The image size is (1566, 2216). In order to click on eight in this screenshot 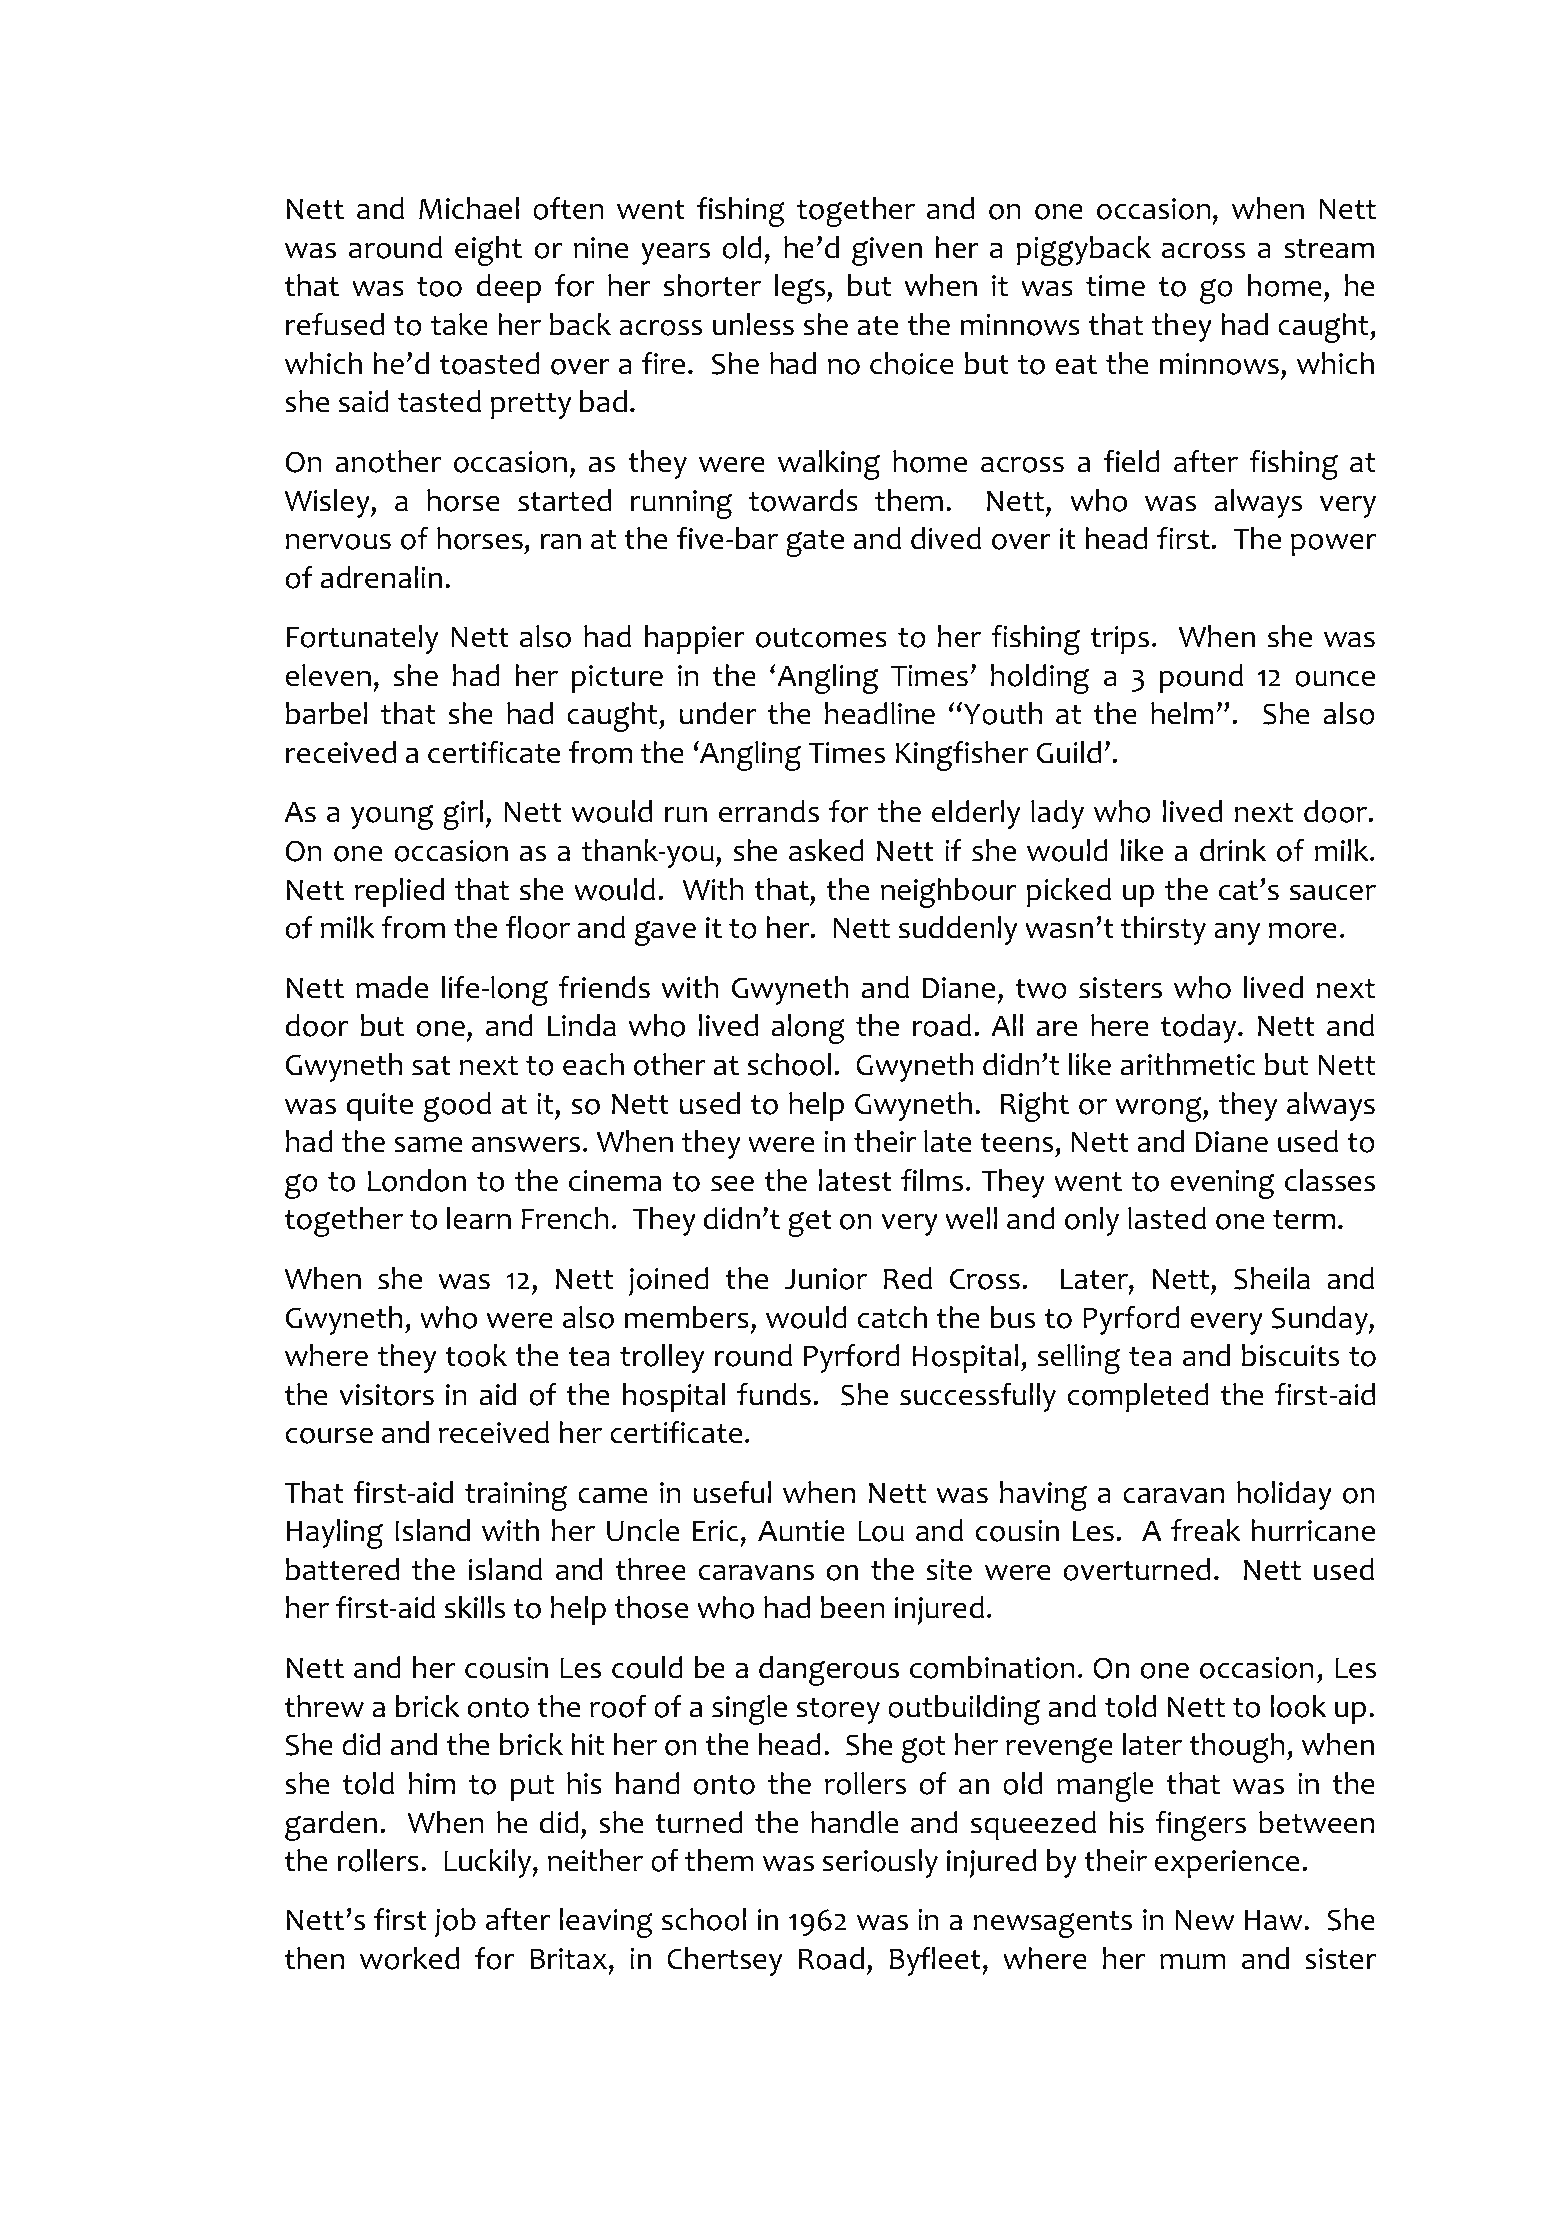, I will do `click(488, 251)`.
